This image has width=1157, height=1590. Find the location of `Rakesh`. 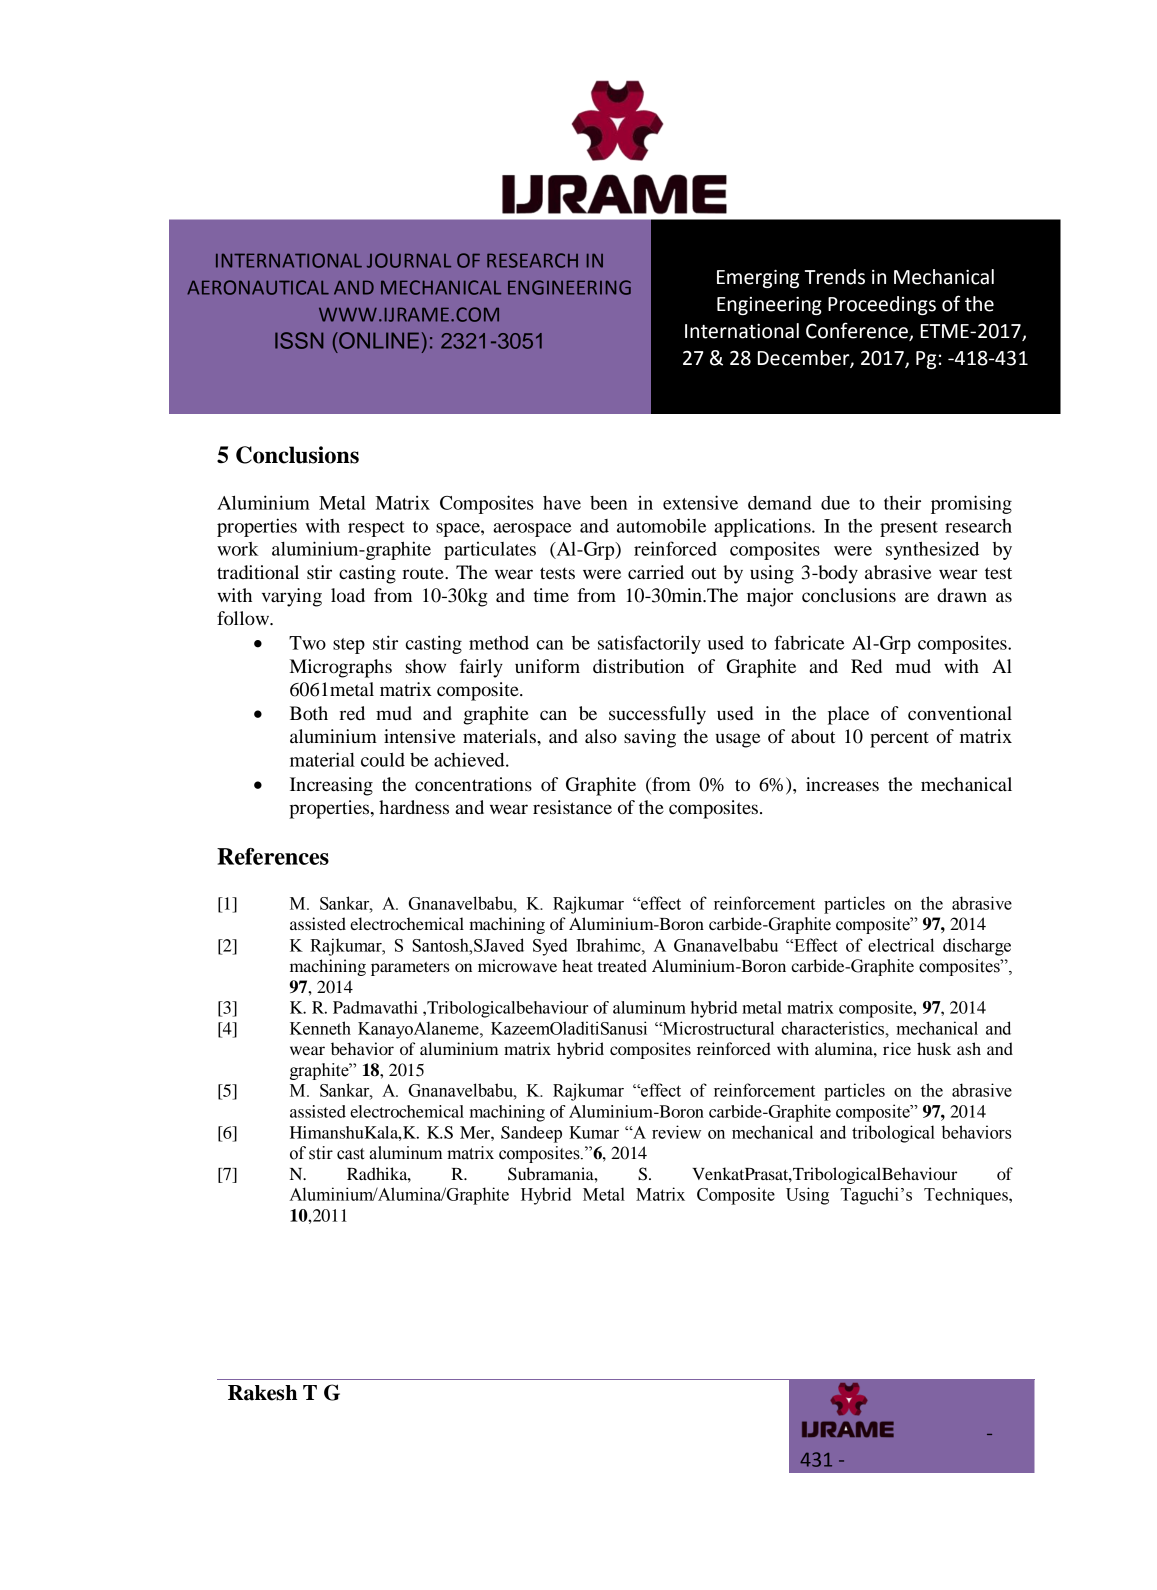

Rakesh is located at coordinates (262, 1393).
